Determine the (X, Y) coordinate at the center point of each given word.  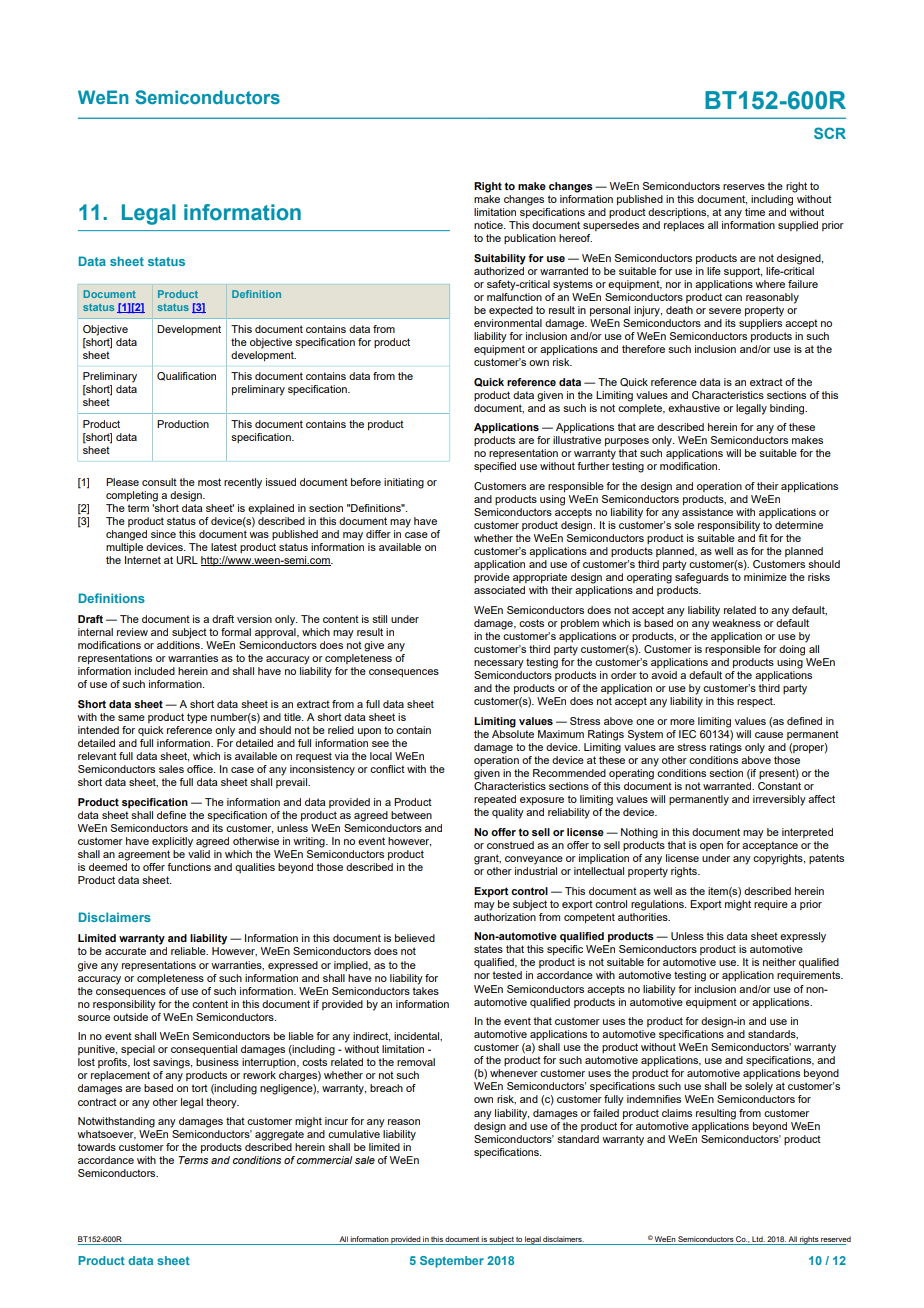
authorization (505, 915)
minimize (765, 577)
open (711, 847)
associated (499, 590)
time (755, 212)
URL (187, 560)
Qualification (186, 376)
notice (489, 225)
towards (97, 1147)
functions (189, 867)
